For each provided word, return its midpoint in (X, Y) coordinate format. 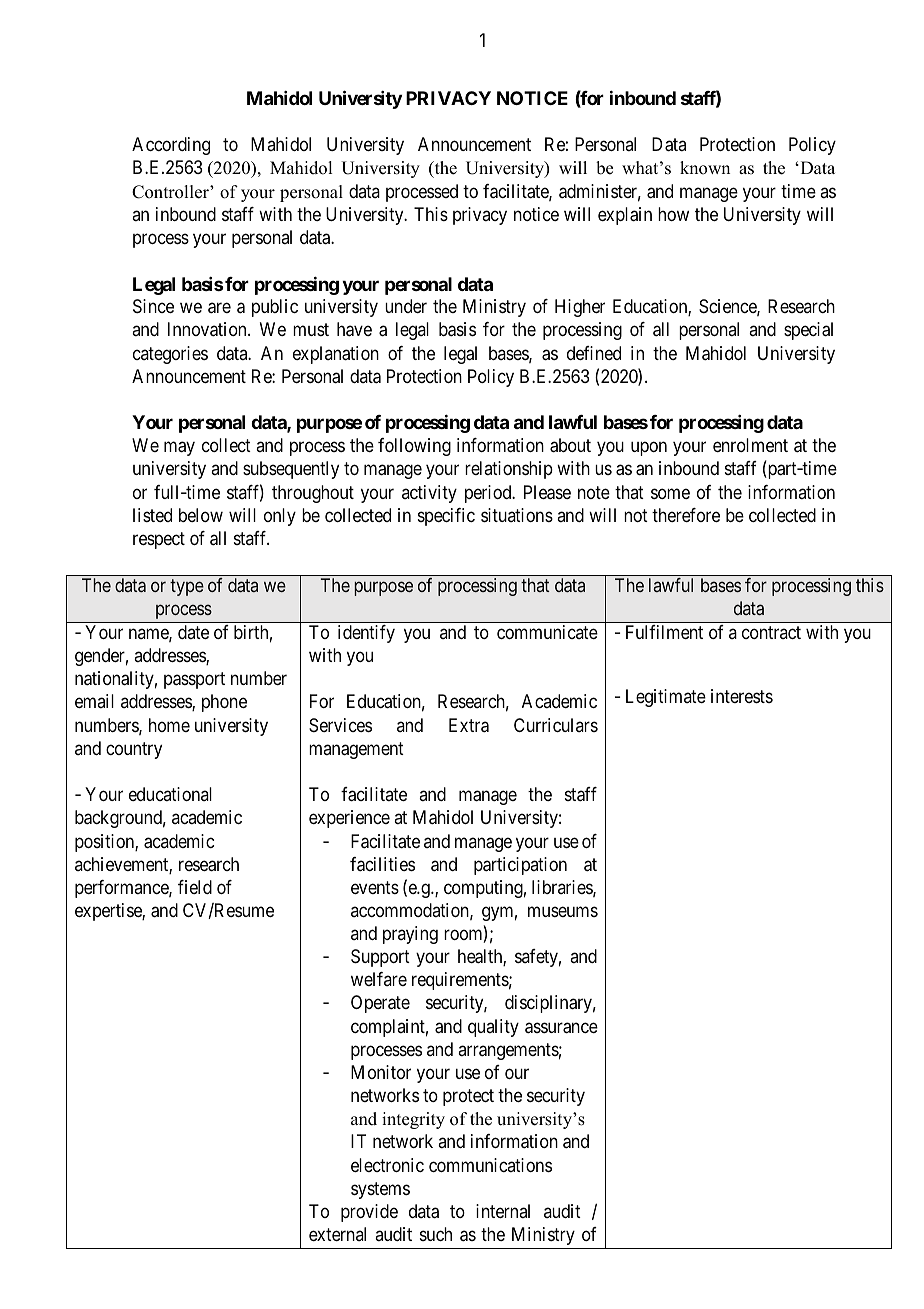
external (337, 1234)
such (436, 1234)
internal (503, 1211)
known (705, 168)
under (406, 306)
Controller (171, 192)
